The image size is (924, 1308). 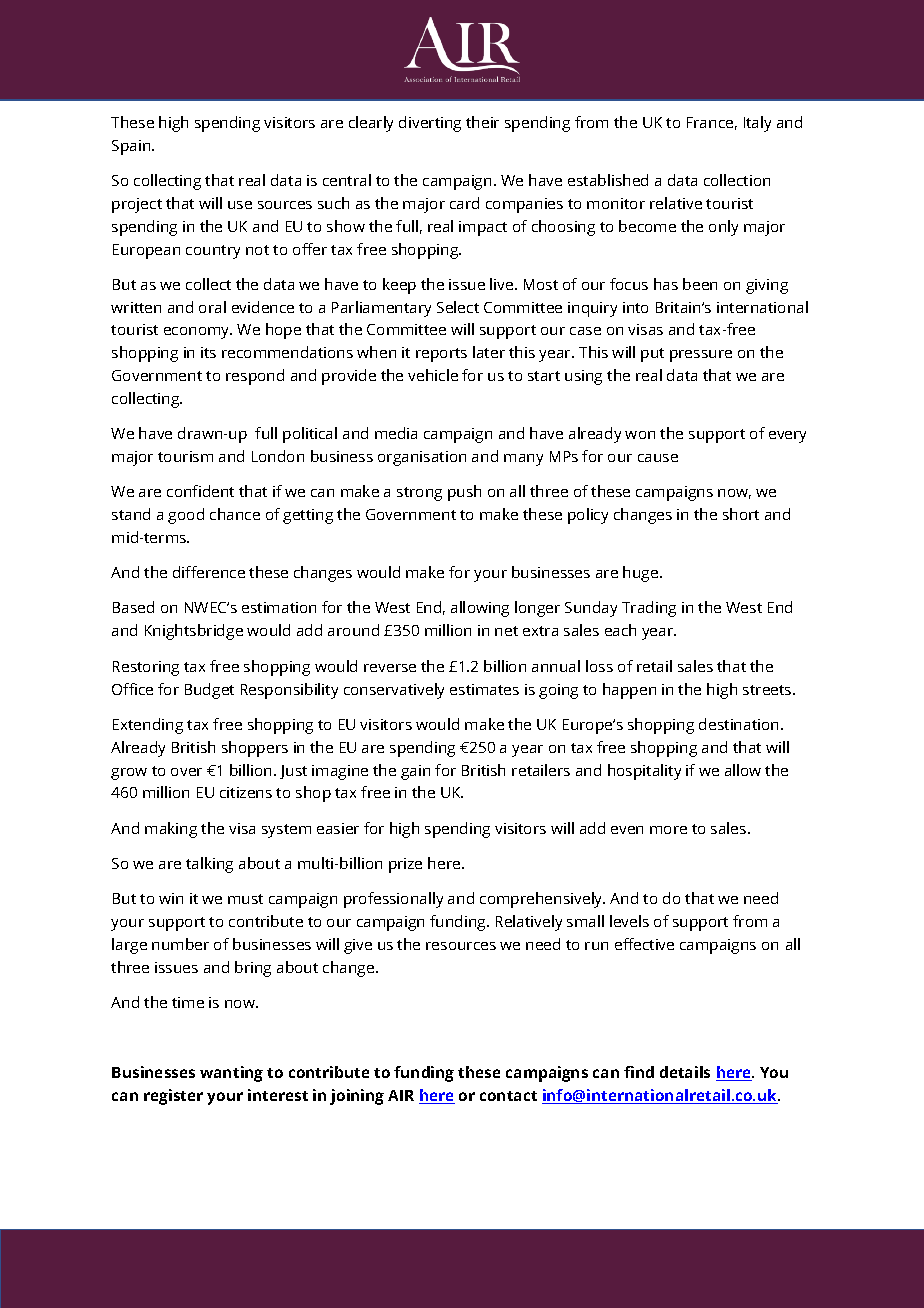 What do you see at coordinates (132, 147) in the image?
I see `Spain` at bounding box center [132, 147].
